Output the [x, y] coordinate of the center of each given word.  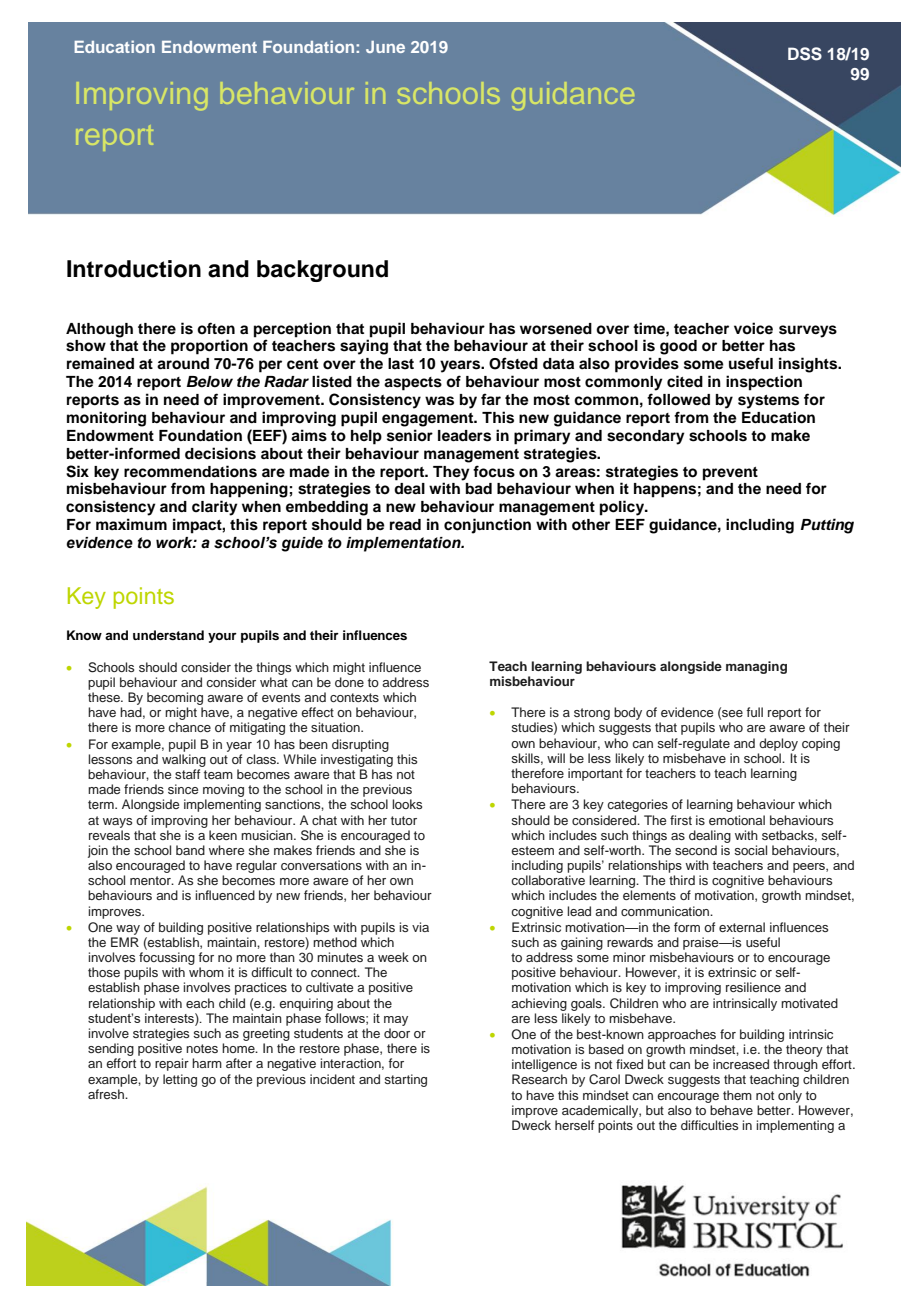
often [216, 328]
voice [753, 328]
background [322, 271]
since [183, 789]
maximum [131, 524]
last [401, 364]
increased [741, 1064]
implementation [404, 544]
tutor [404, 820]
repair [172, 1064]
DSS [805, 54]
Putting [827, 526]
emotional [737, 820]
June [385, 47]
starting [405, 1080]
